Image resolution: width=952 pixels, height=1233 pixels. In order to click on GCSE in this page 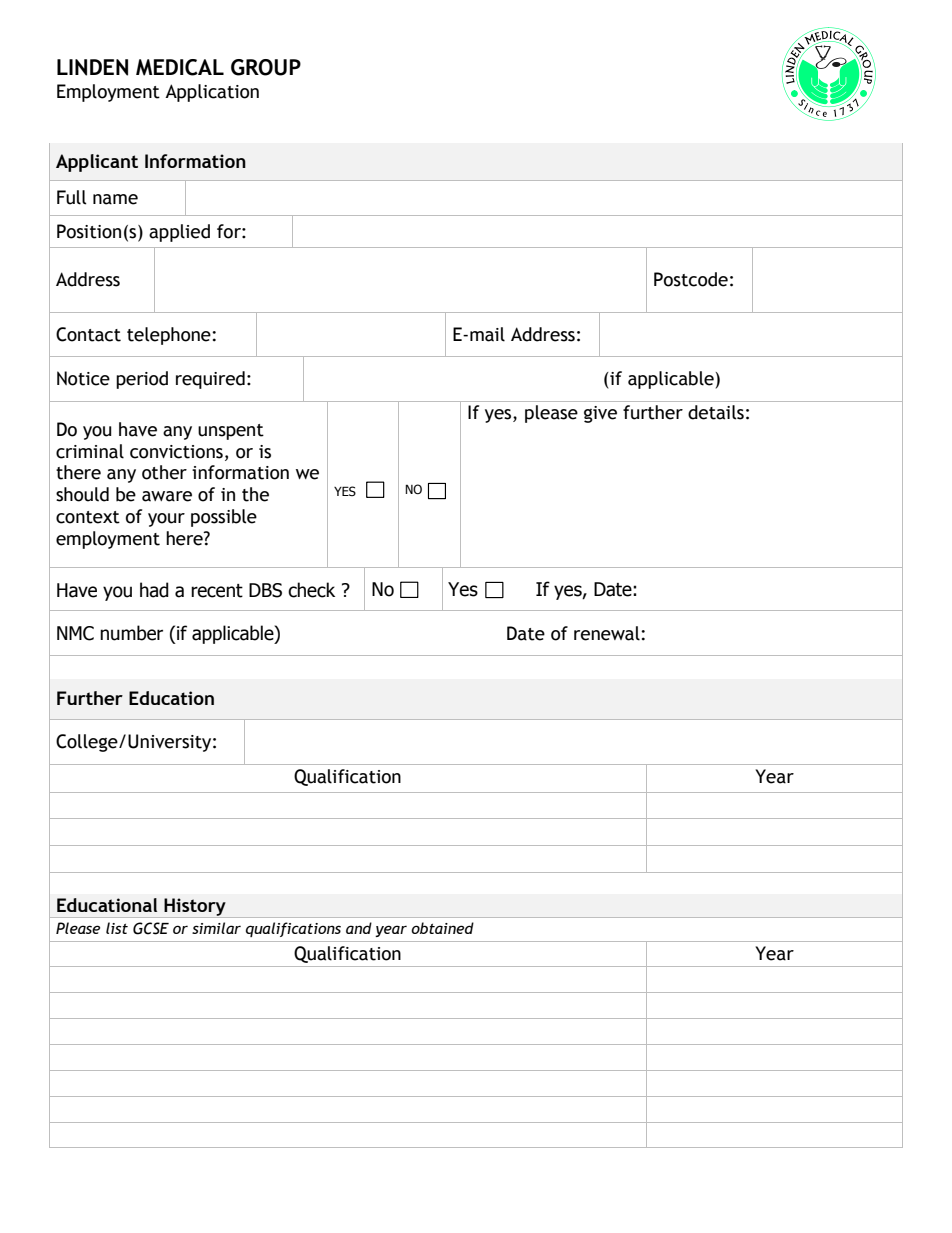, I will do `click(151, 928)`.
